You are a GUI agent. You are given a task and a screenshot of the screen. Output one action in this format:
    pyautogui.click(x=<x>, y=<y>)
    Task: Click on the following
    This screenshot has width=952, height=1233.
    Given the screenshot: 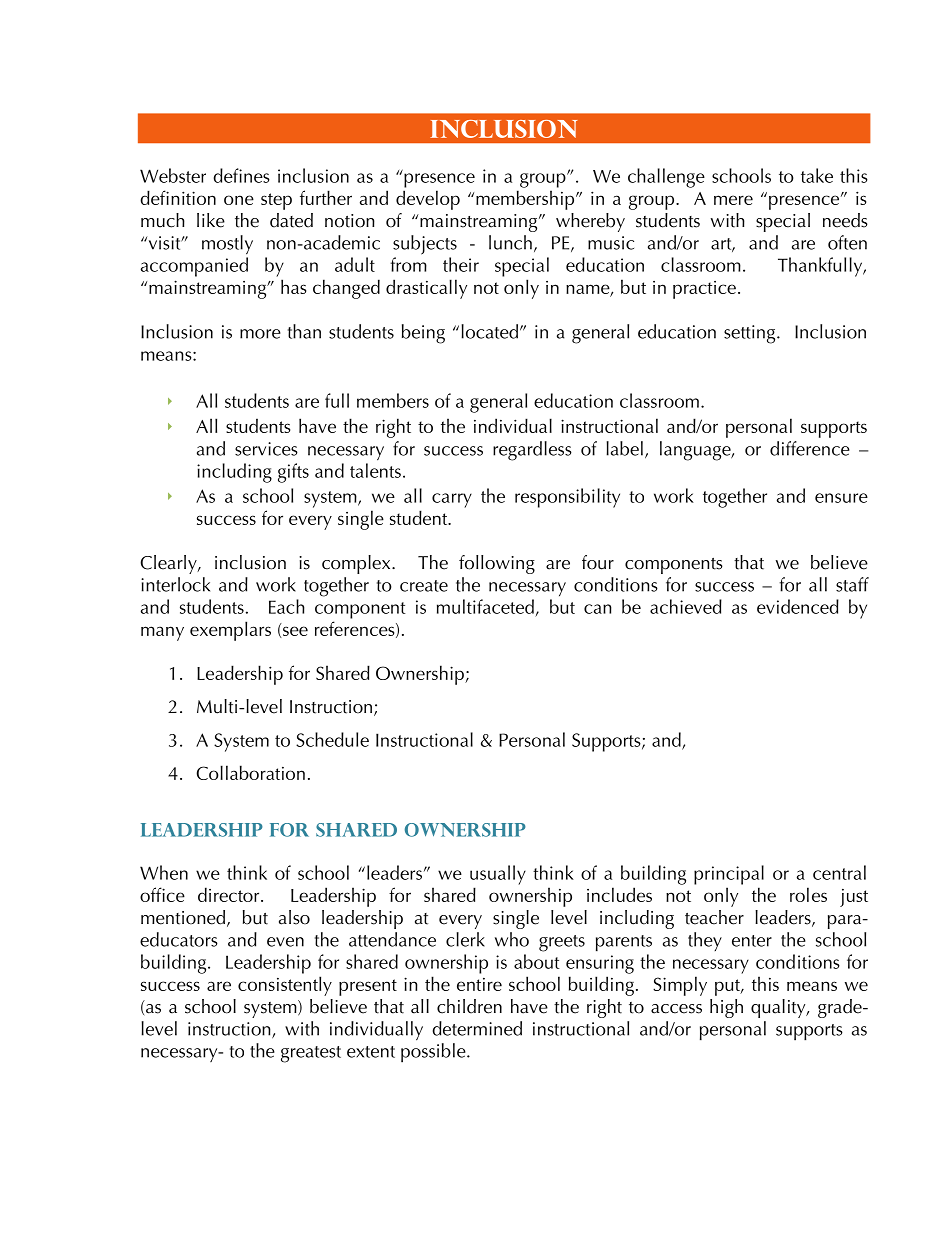 What is the action you would take?
    pyautogui.click(x=497, y=564)
